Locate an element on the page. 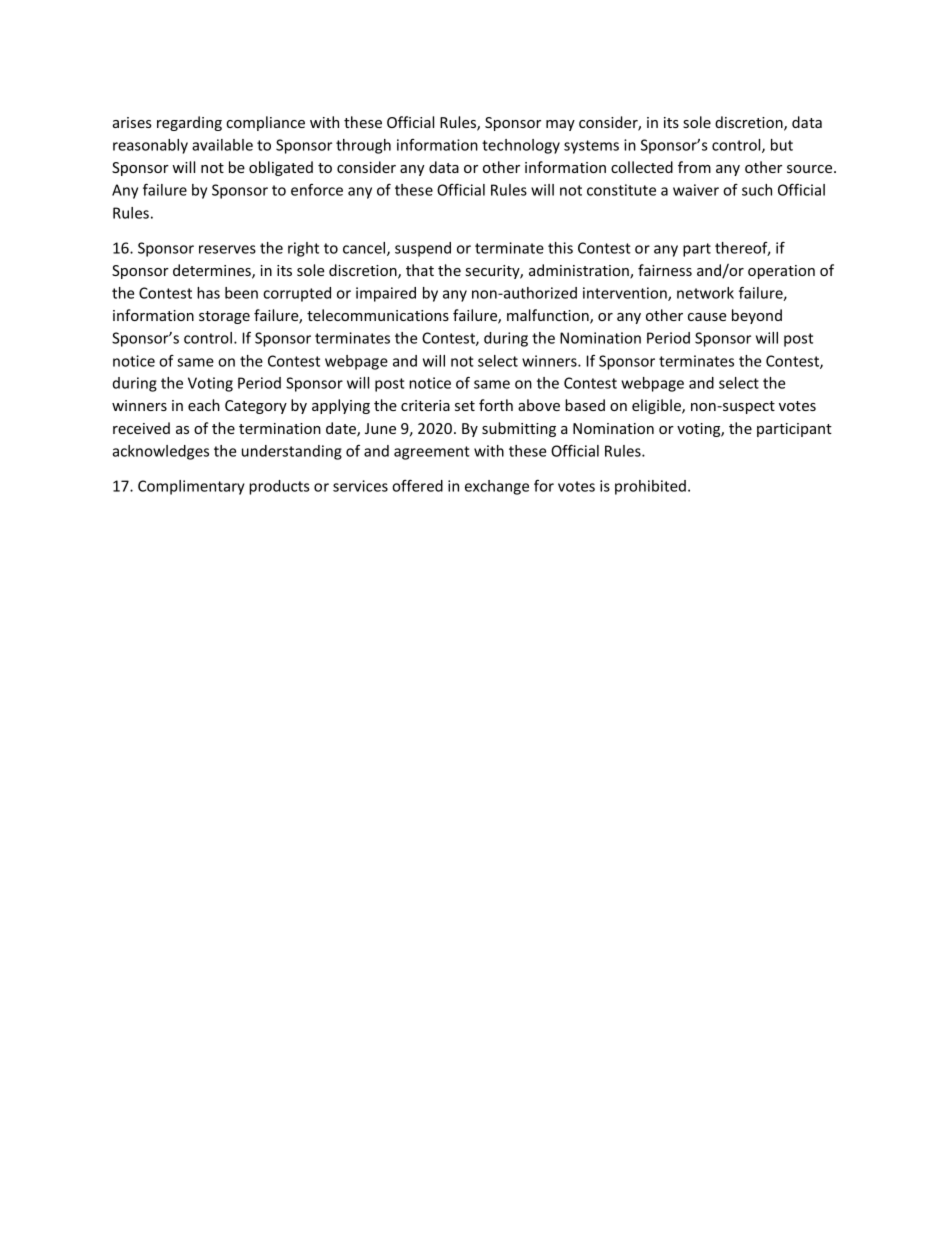  technology is located at coordinates (521, 146).
